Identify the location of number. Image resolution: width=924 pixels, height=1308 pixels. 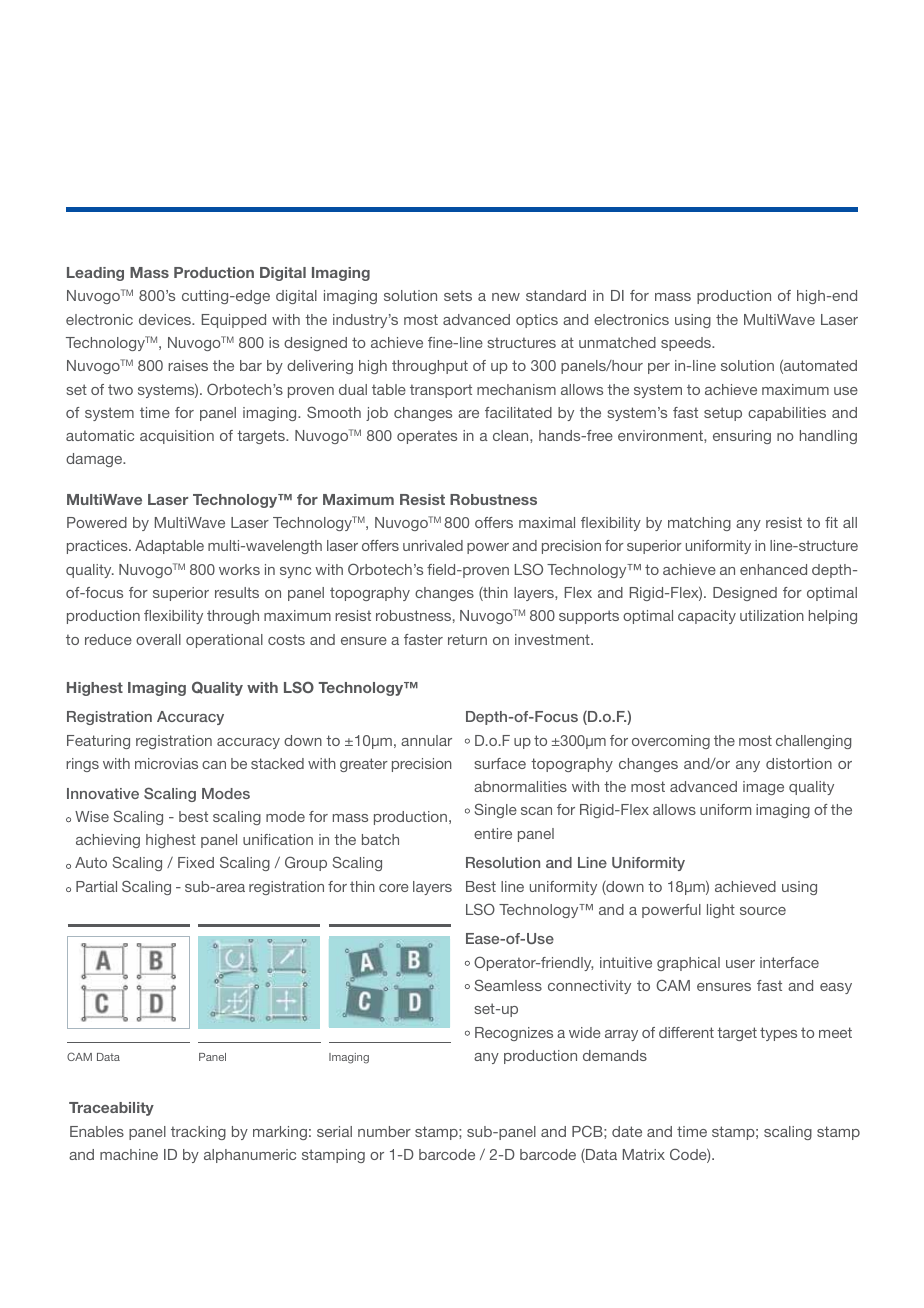
(384, 1131).
